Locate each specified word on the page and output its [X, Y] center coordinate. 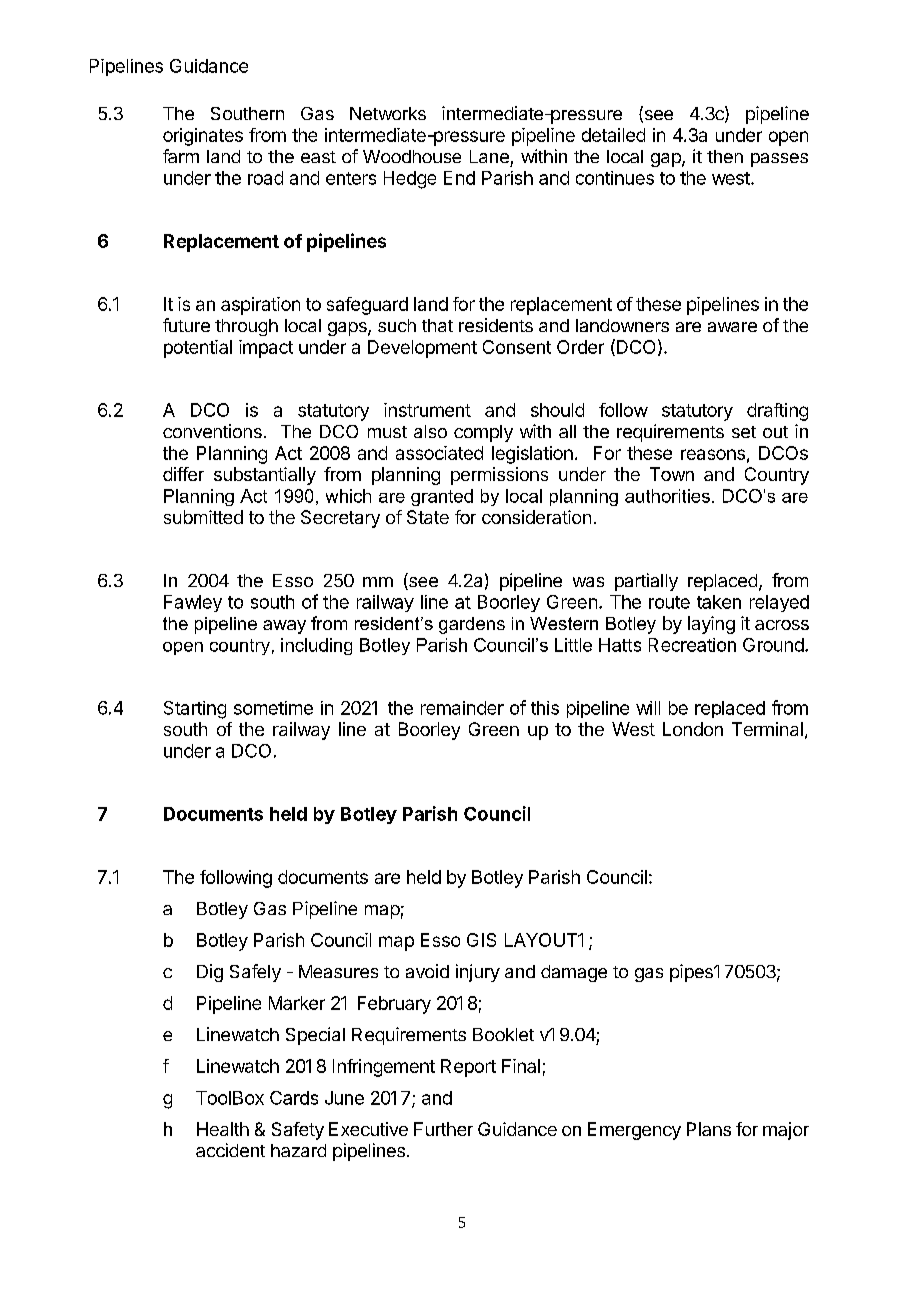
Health [223, 1129]
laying [711, 625]
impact [266, 349]
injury [478, 973]
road [265, 178]
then [725, 156]
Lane [489, 156]
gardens [472, 625]
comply [483, 433]
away [284, 627]
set [744, 432]
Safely [255, 973]
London [693, 729]
